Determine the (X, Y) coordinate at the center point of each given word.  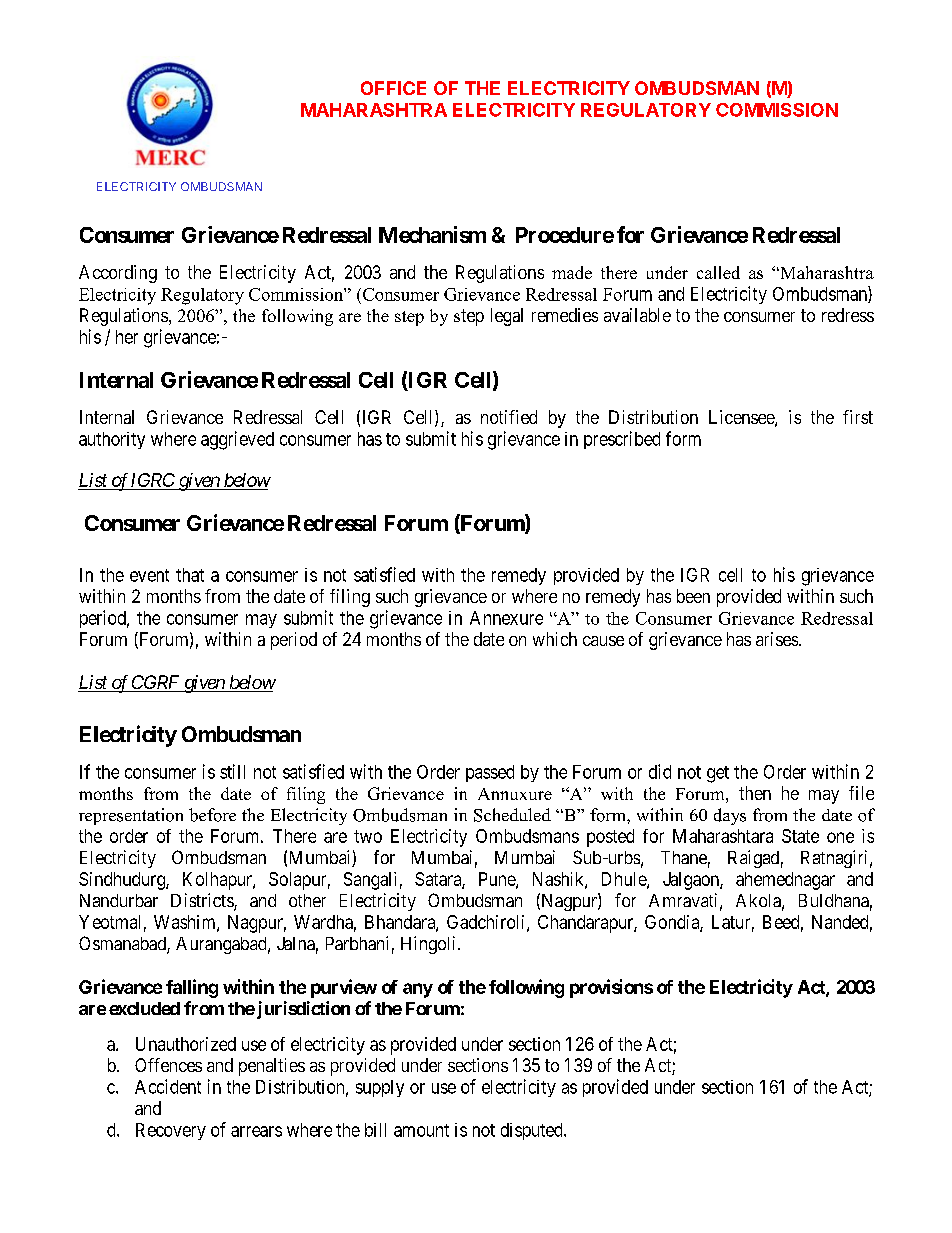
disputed (533, 1131)
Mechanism (432, 234)
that (190, 575)
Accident (168, 1086)
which (555, 639)
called (718, 272)
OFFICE (393, 88)
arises (777, 639)
